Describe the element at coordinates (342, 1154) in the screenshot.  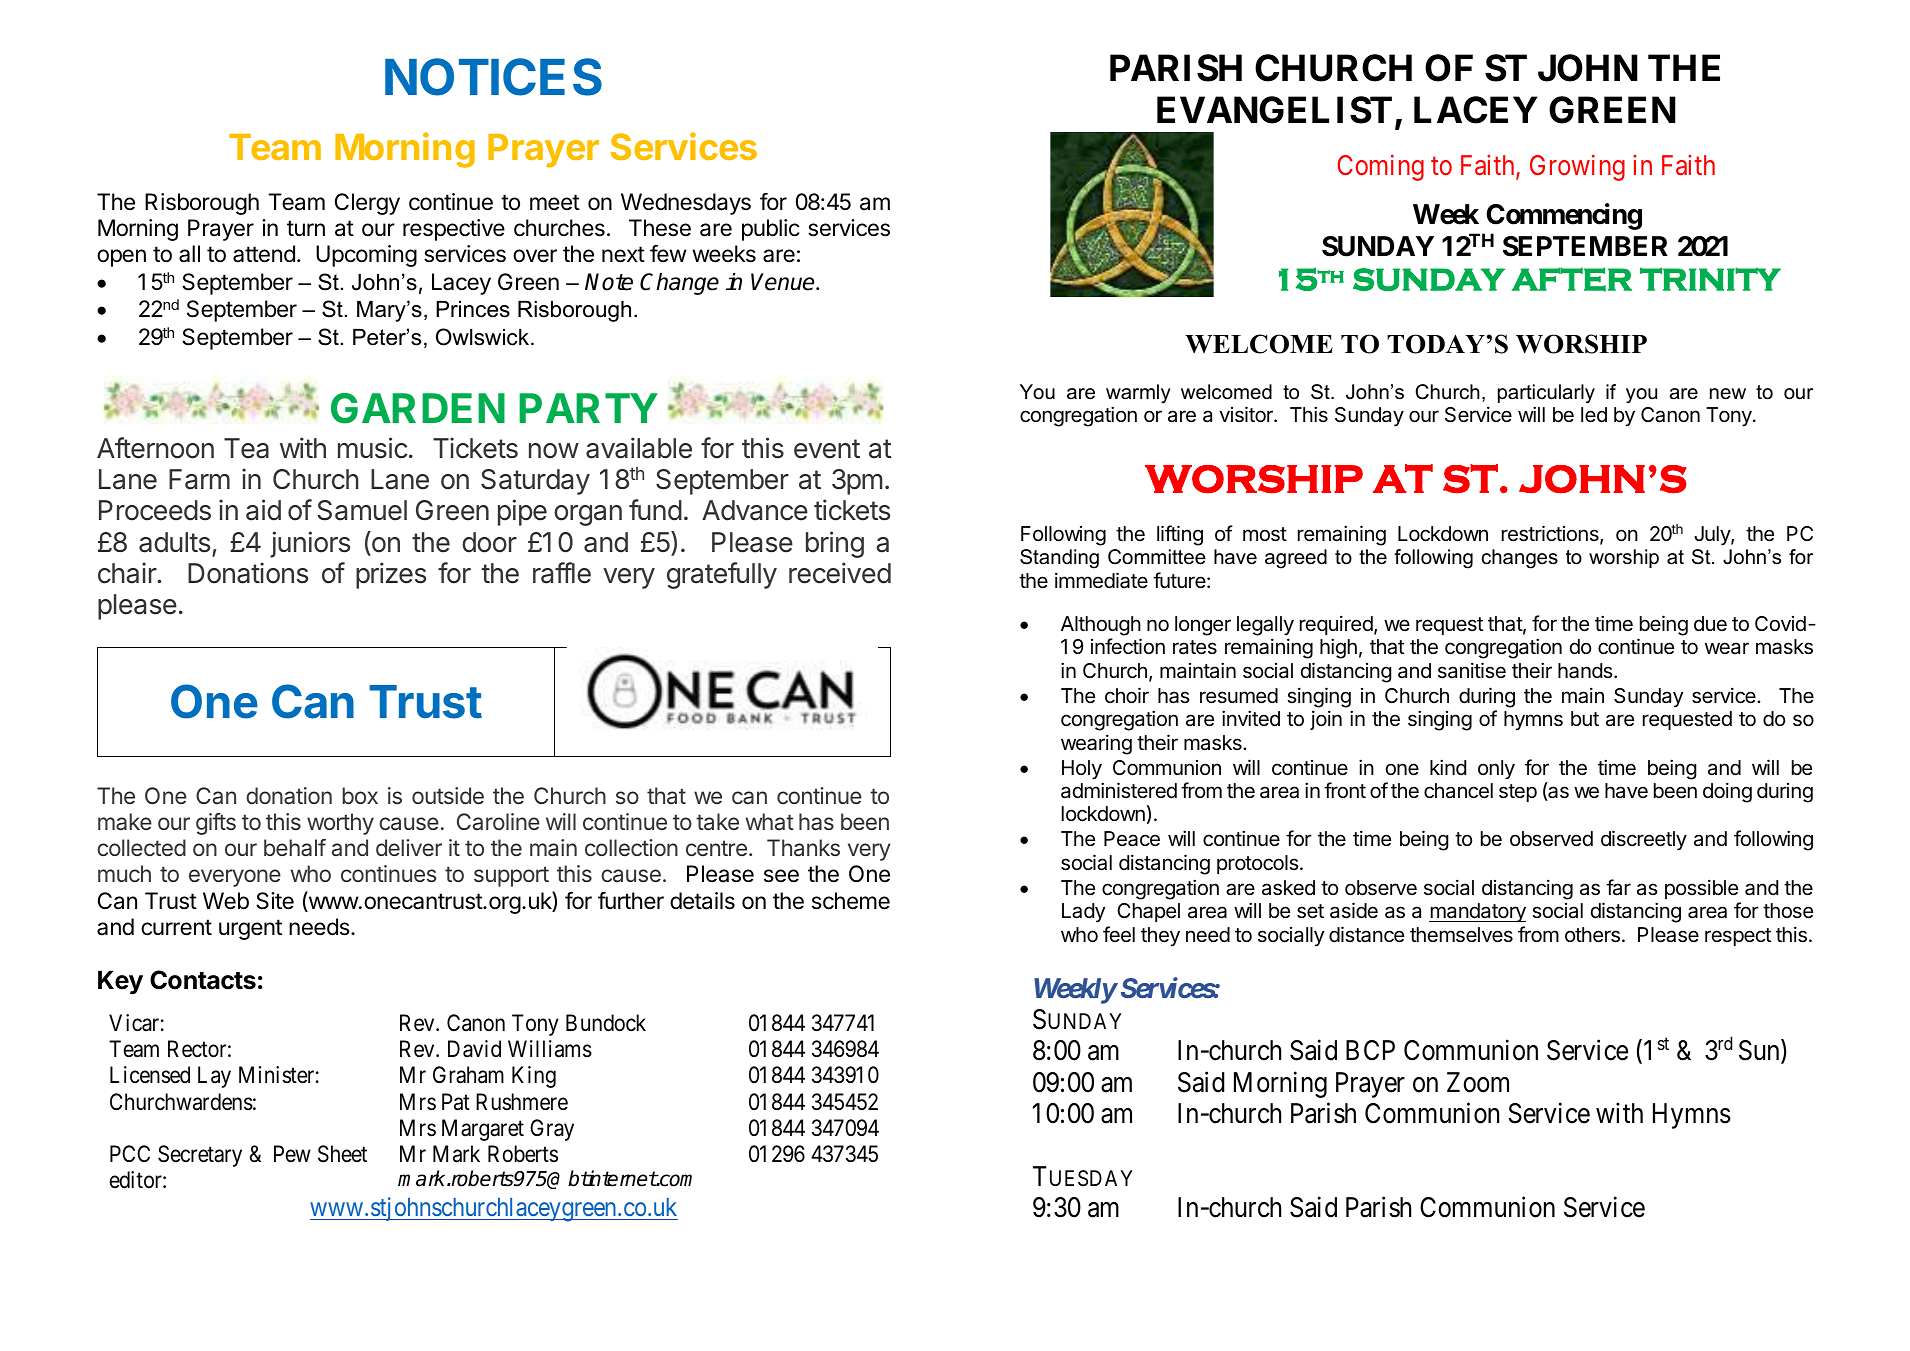
I see `Sheet` at that location.
